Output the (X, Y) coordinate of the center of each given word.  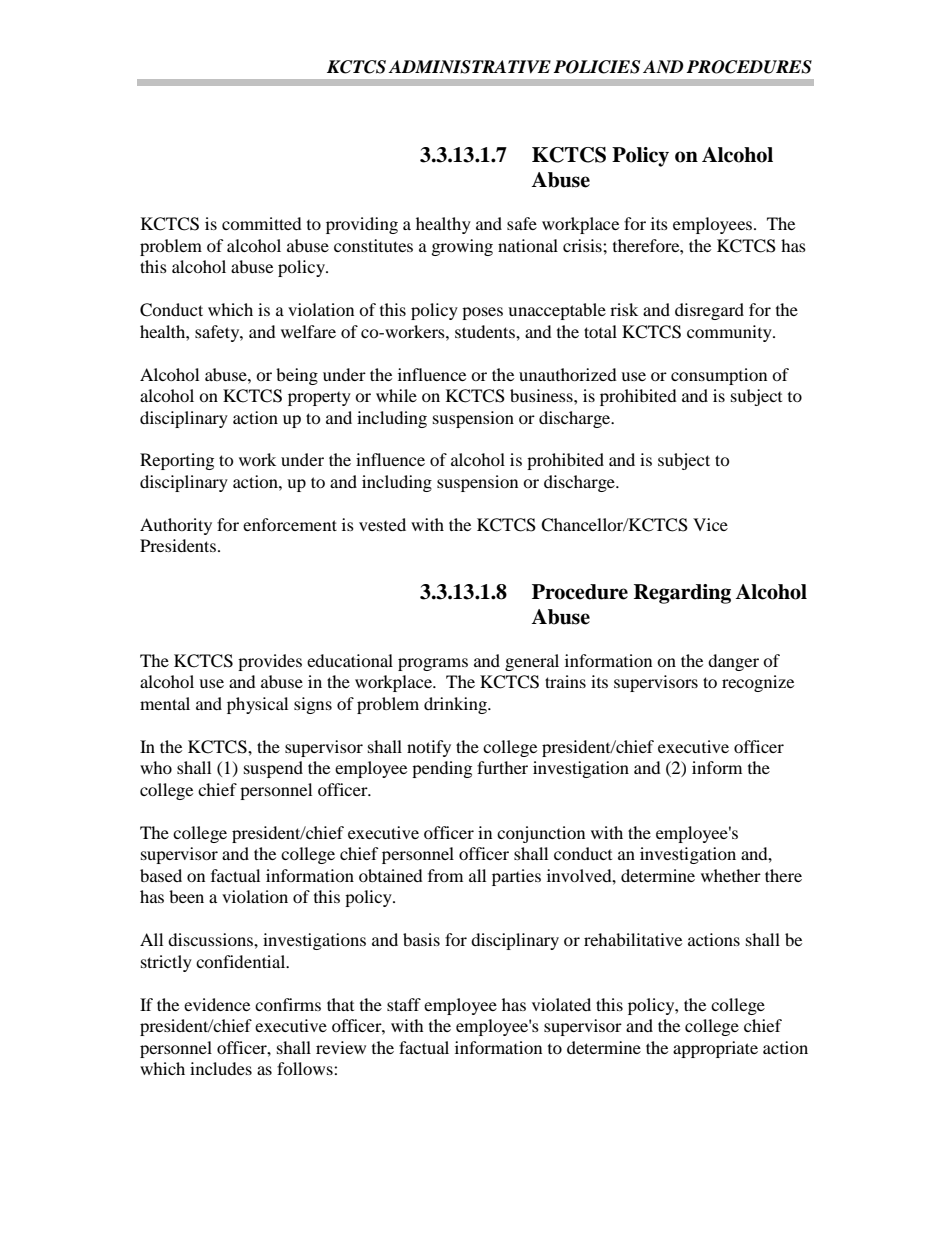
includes (221, 1068)
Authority (176, 526)
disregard (709, 311)
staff (404, 1004)
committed (262, 223)
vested (382, 524)
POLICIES (596, 67)
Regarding (682, 594)
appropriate (715, 1049)
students (486, 331)
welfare (308, 331)
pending (442, 769)
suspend (273, 769)
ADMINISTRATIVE (469, 67)
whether (731, 875)
